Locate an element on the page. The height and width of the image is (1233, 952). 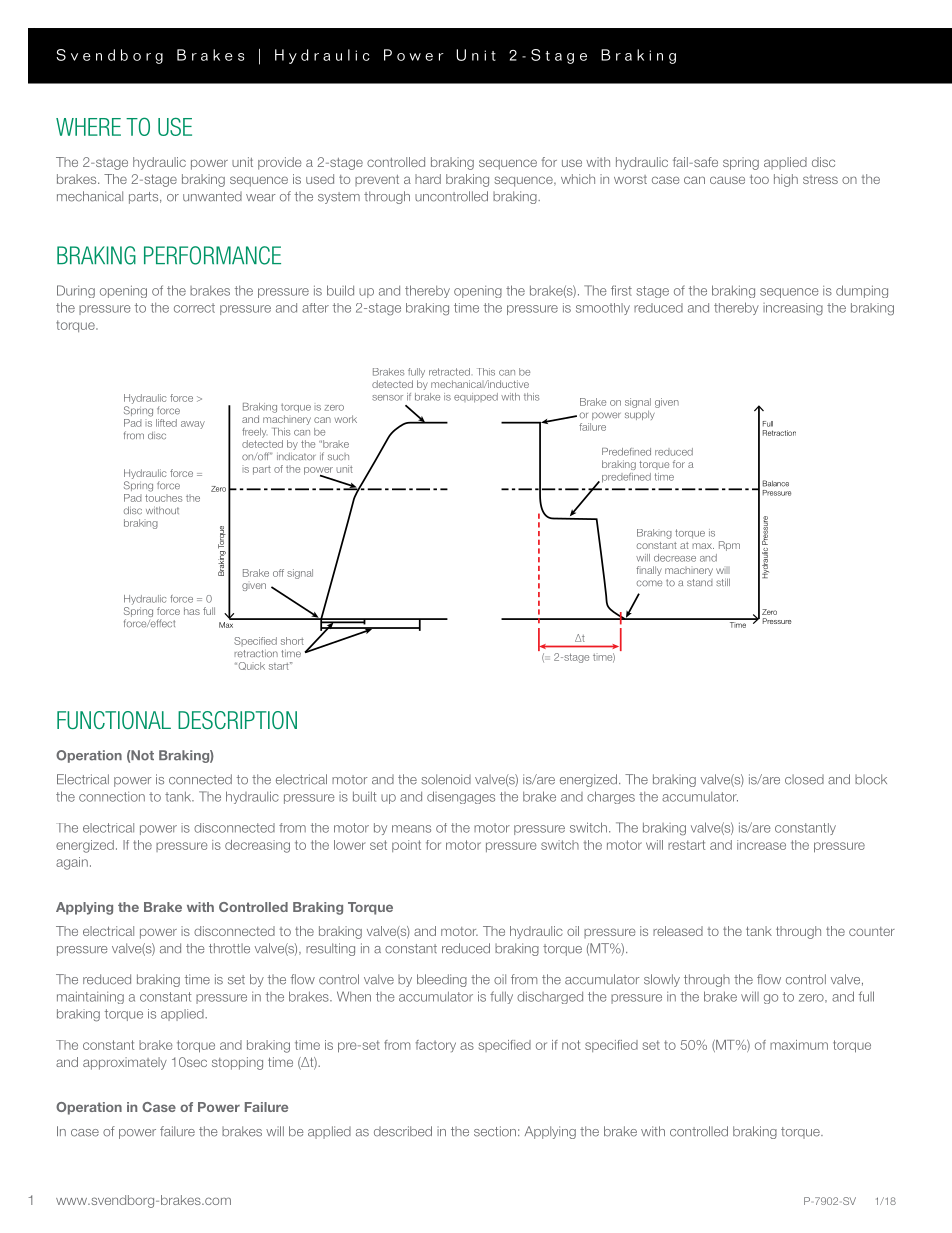
decreasing is located at coordinates (257, 846).
